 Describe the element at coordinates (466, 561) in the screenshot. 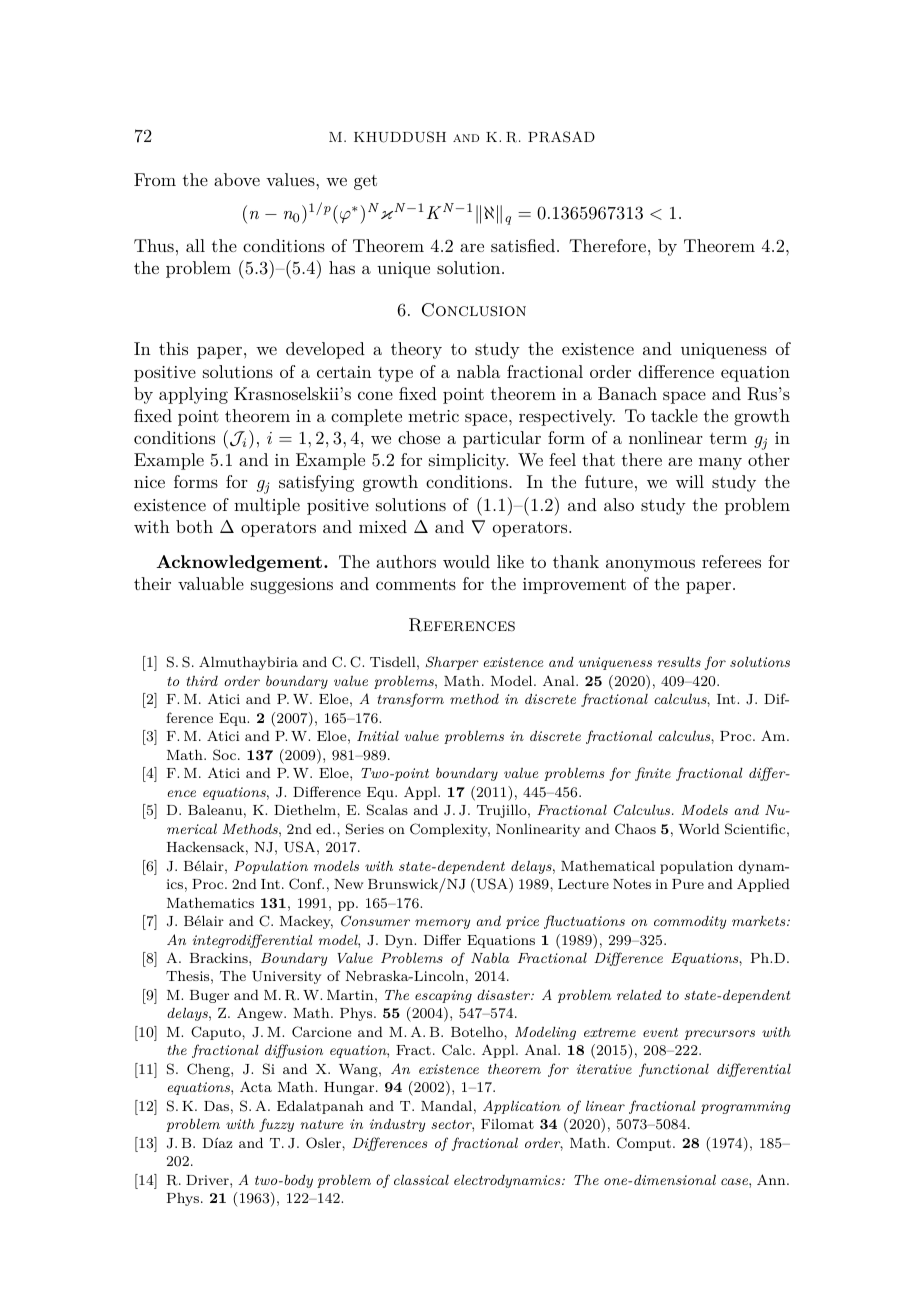

I see `would` at that location.
